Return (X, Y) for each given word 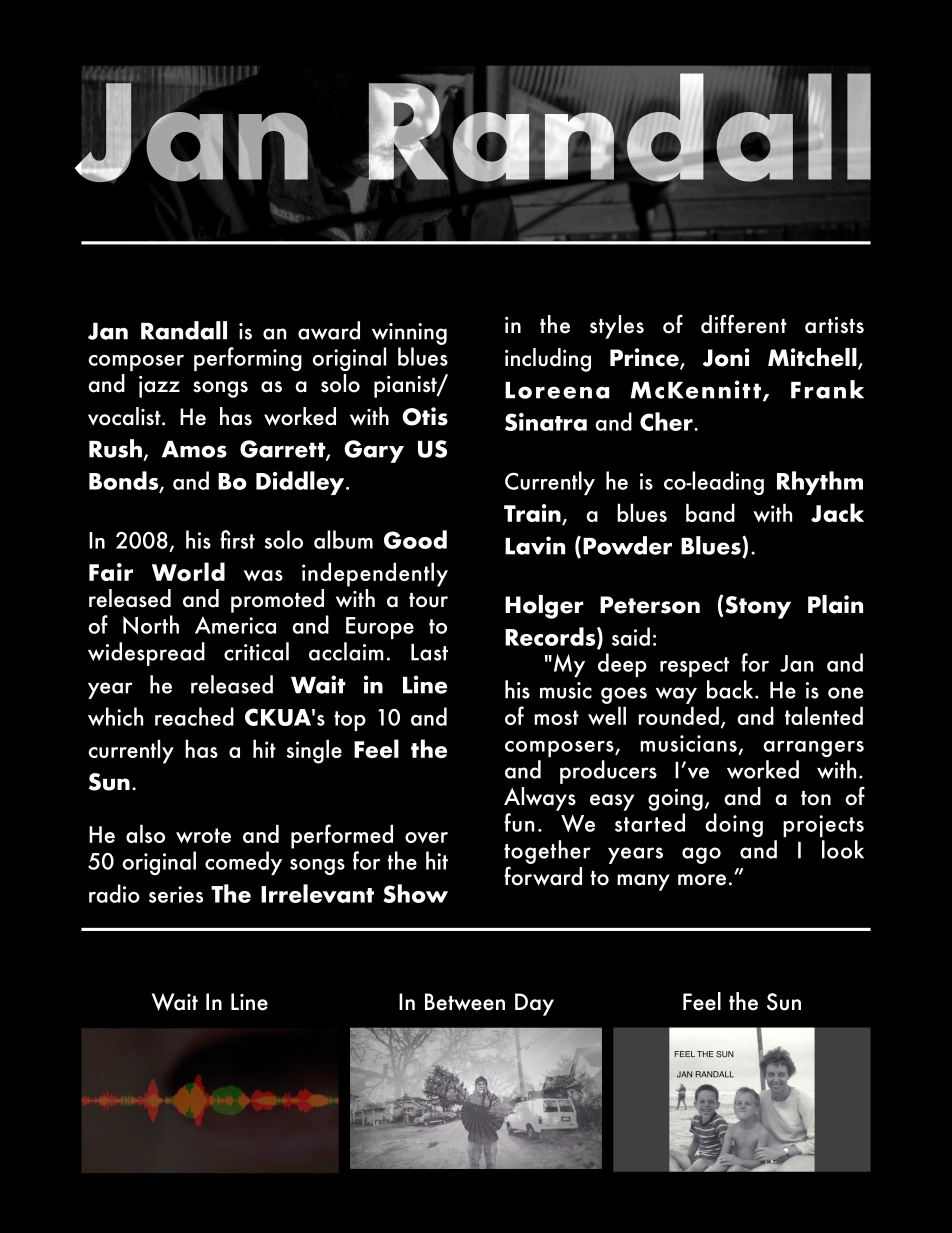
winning (409, 334)
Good (415, 539)
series (176, 894)
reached (194, 716)
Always (540, 799)
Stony (758, 607)
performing (248, 359)
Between (465, 1002)
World (188, 571)
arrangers (813, 749)
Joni (726, 357)
